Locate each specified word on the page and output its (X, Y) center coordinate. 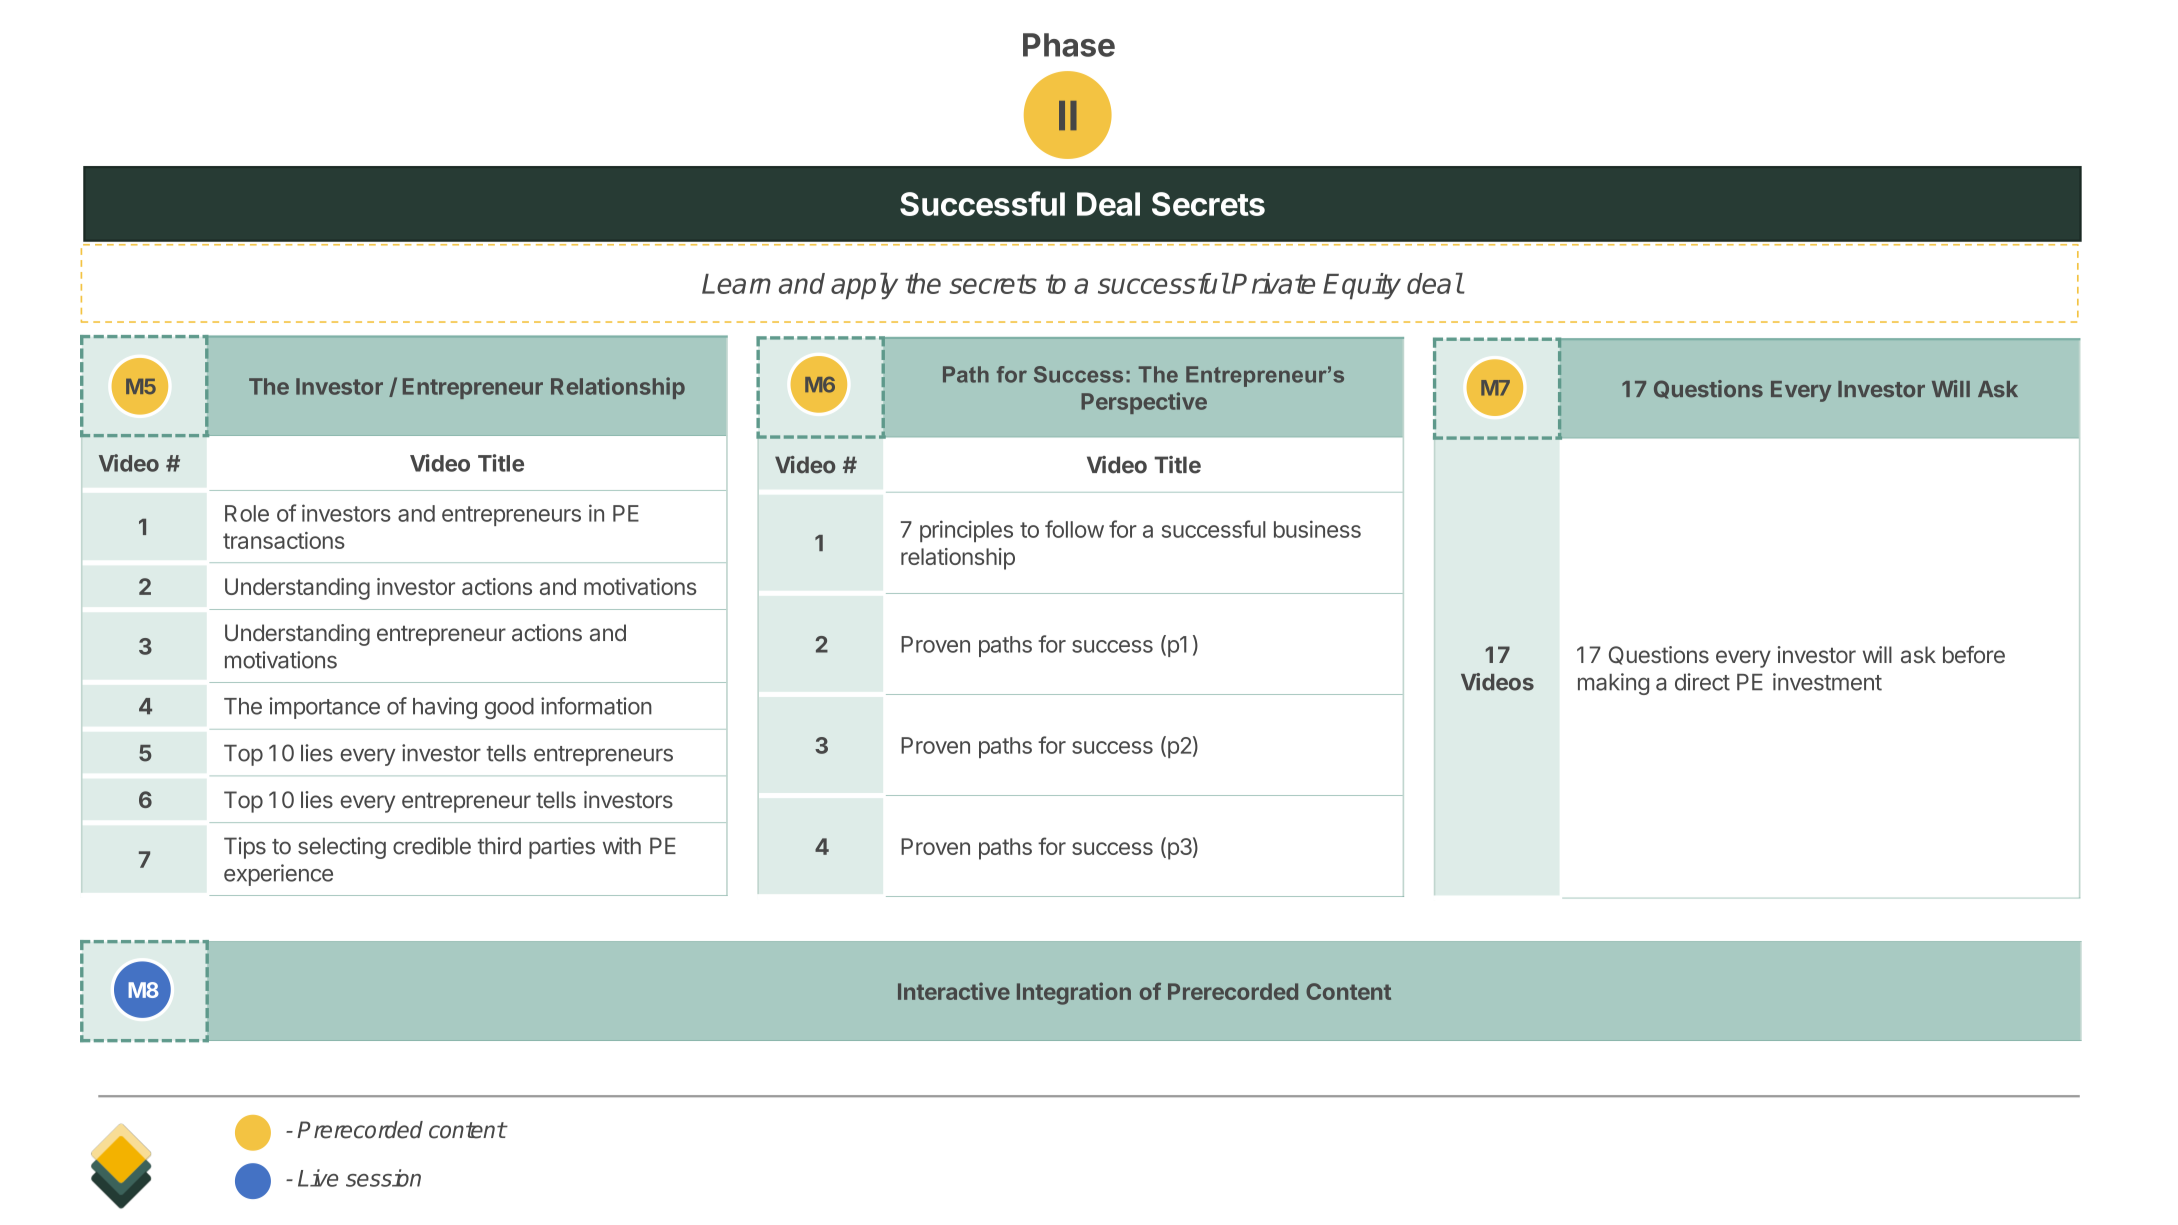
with (622, 845)
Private (1273, 283)
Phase (1069, 45)
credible (432, 846)
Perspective (1144, 403)
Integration (1074, 993)
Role (247, 513)
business (1317, 529)
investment (1827, 682)
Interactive (954, 991)
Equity (1362, 286)
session (383, 1178)
